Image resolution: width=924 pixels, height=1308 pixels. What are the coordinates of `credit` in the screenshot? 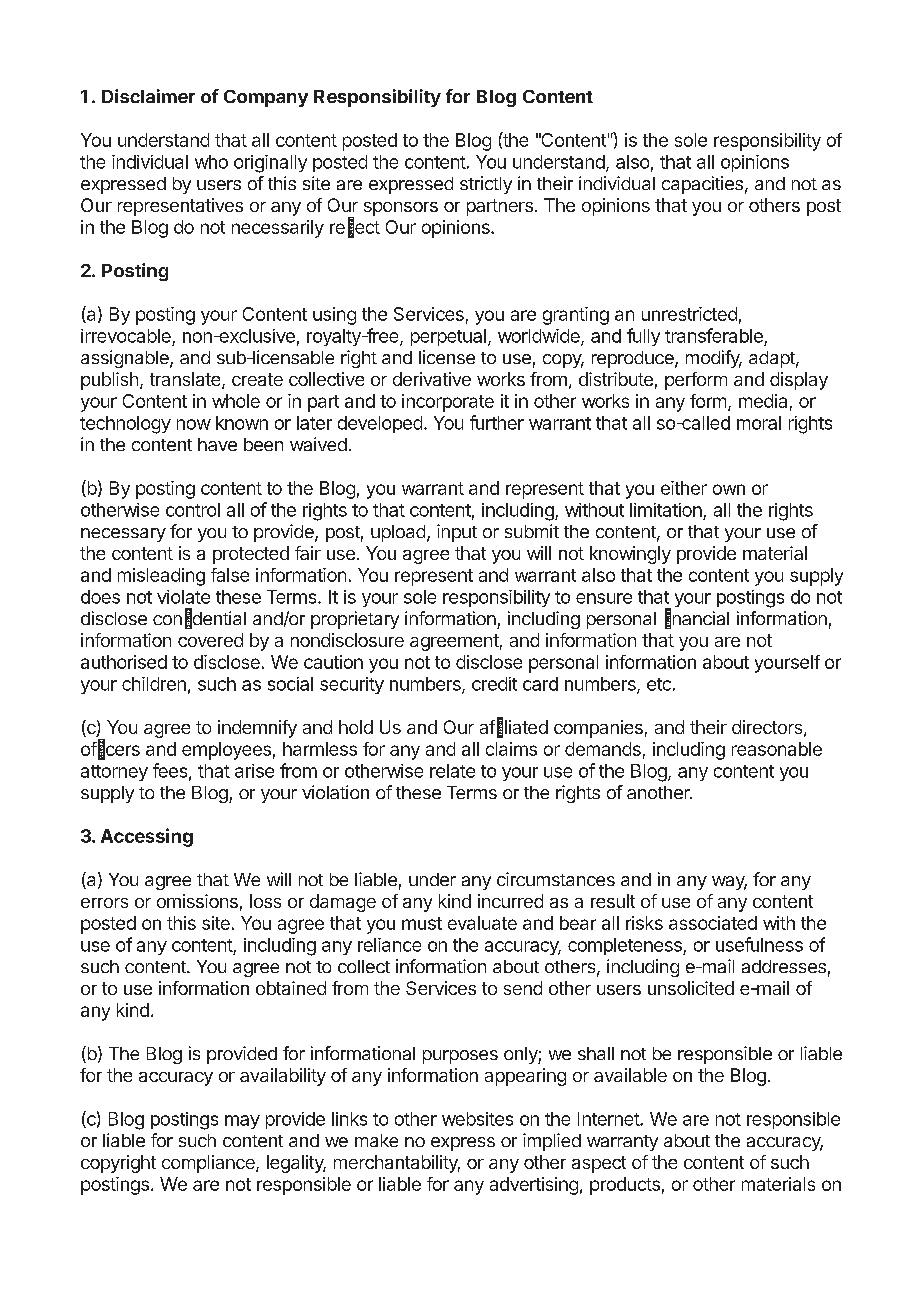 It's located at (494, 684).
